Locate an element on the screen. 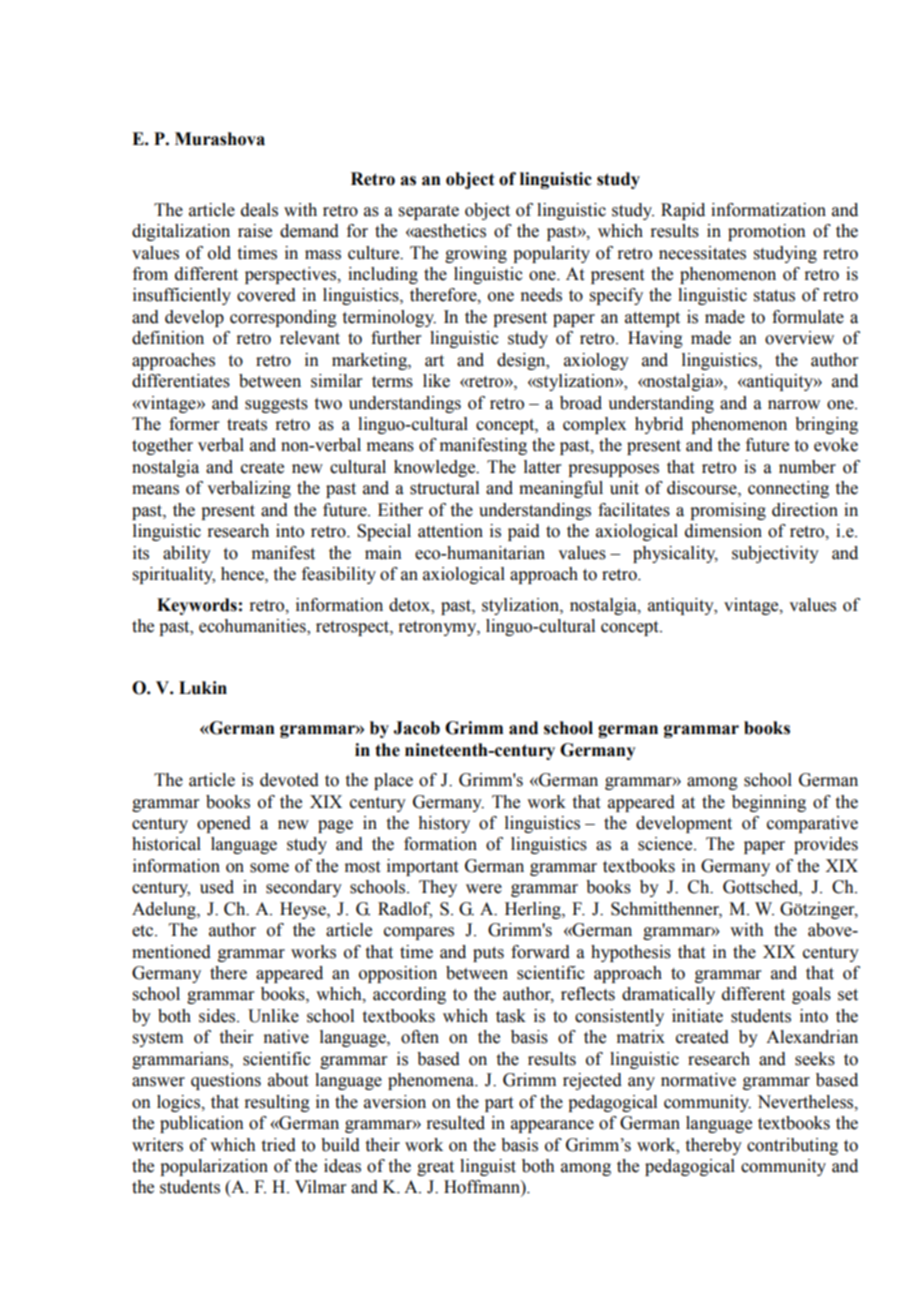 The width and height of the screenshot is (924, 1308). paid is located at coordinates (524, 532).
